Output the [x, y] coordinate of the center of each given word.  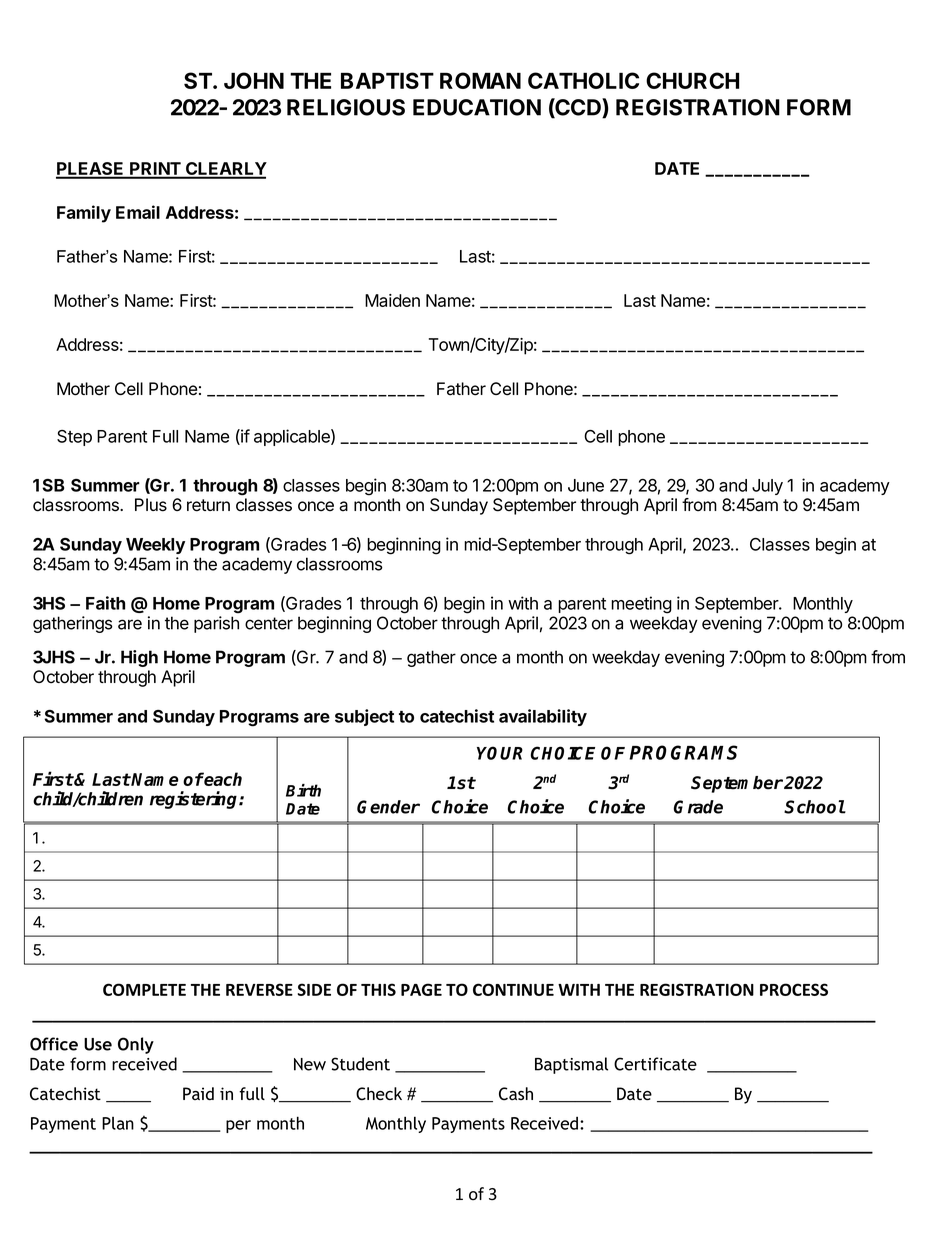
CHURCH [692, 80]
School [815, 807]
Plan [118, 1123]
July [767, 487]
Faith [105, 603]
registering [195, 800]
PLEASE [91, 170]
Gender [388, 807]
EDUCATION [477, 107]
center [269, 623]
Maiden [392, 300]
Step [74, 438]
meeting [641, 605]
